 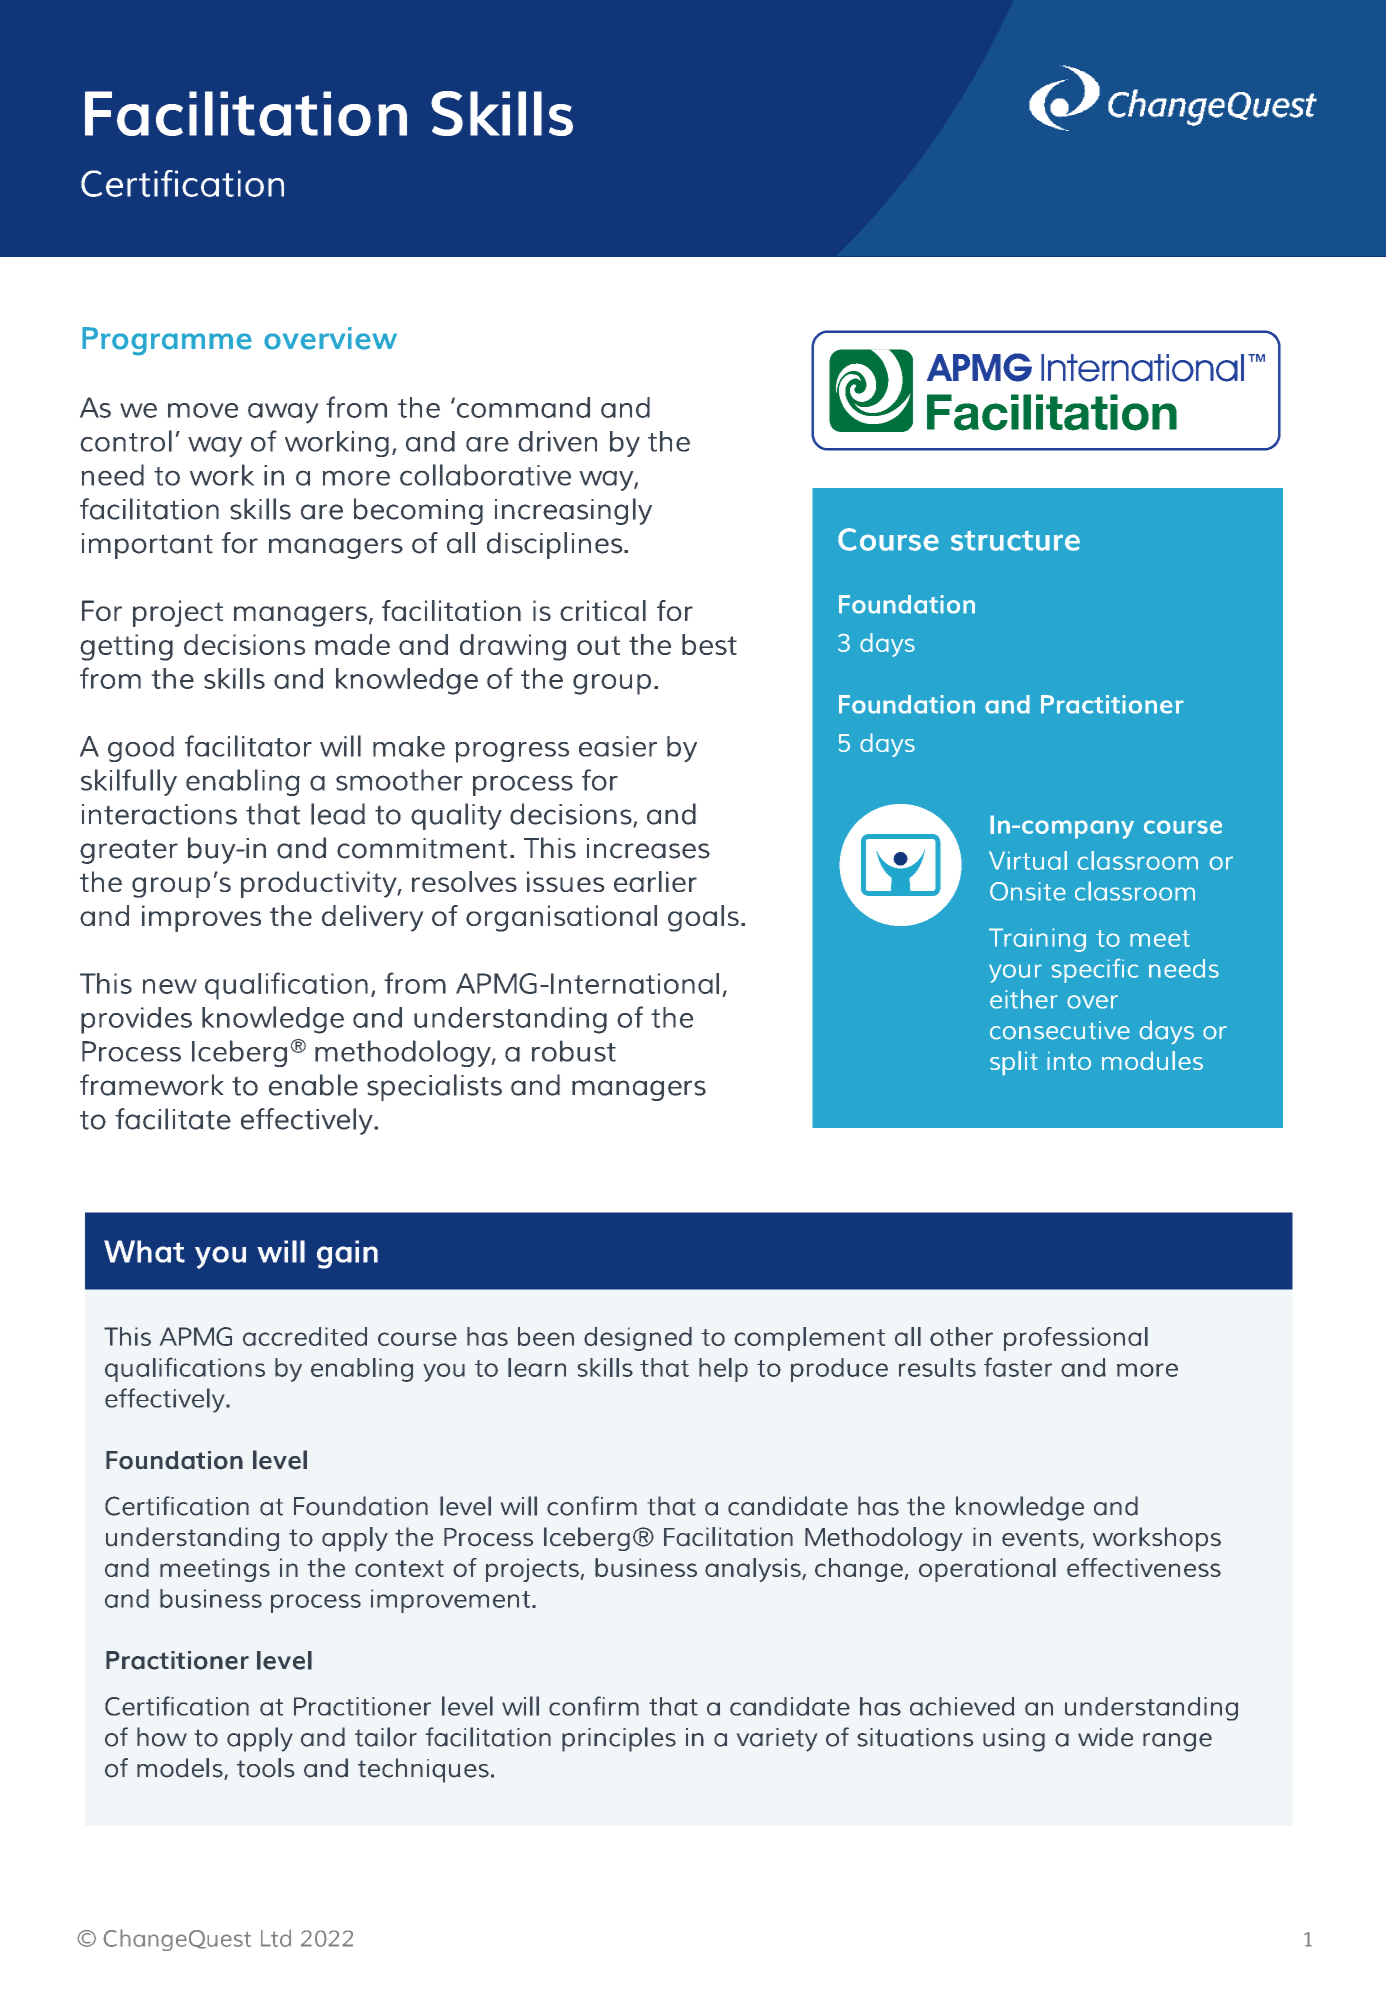 I want to click on Ltd, so click(x=276, y=1938).
